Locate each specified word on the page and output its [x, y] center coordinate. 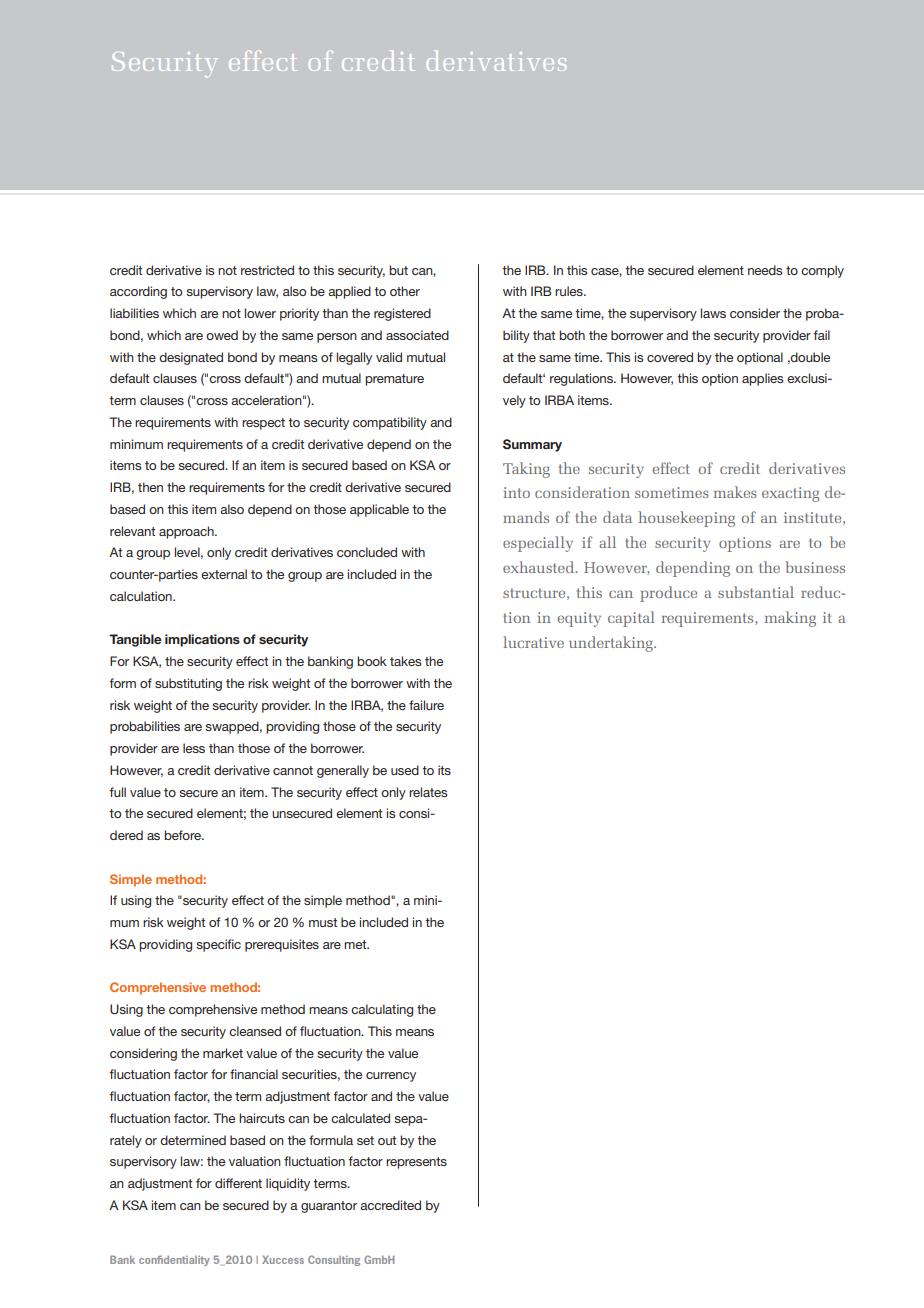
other [405, 291]
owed [222, 335]
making [790, 619]
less [194, 748]
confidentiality [174, 1260]
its [444, 770]
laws [713, 313]
